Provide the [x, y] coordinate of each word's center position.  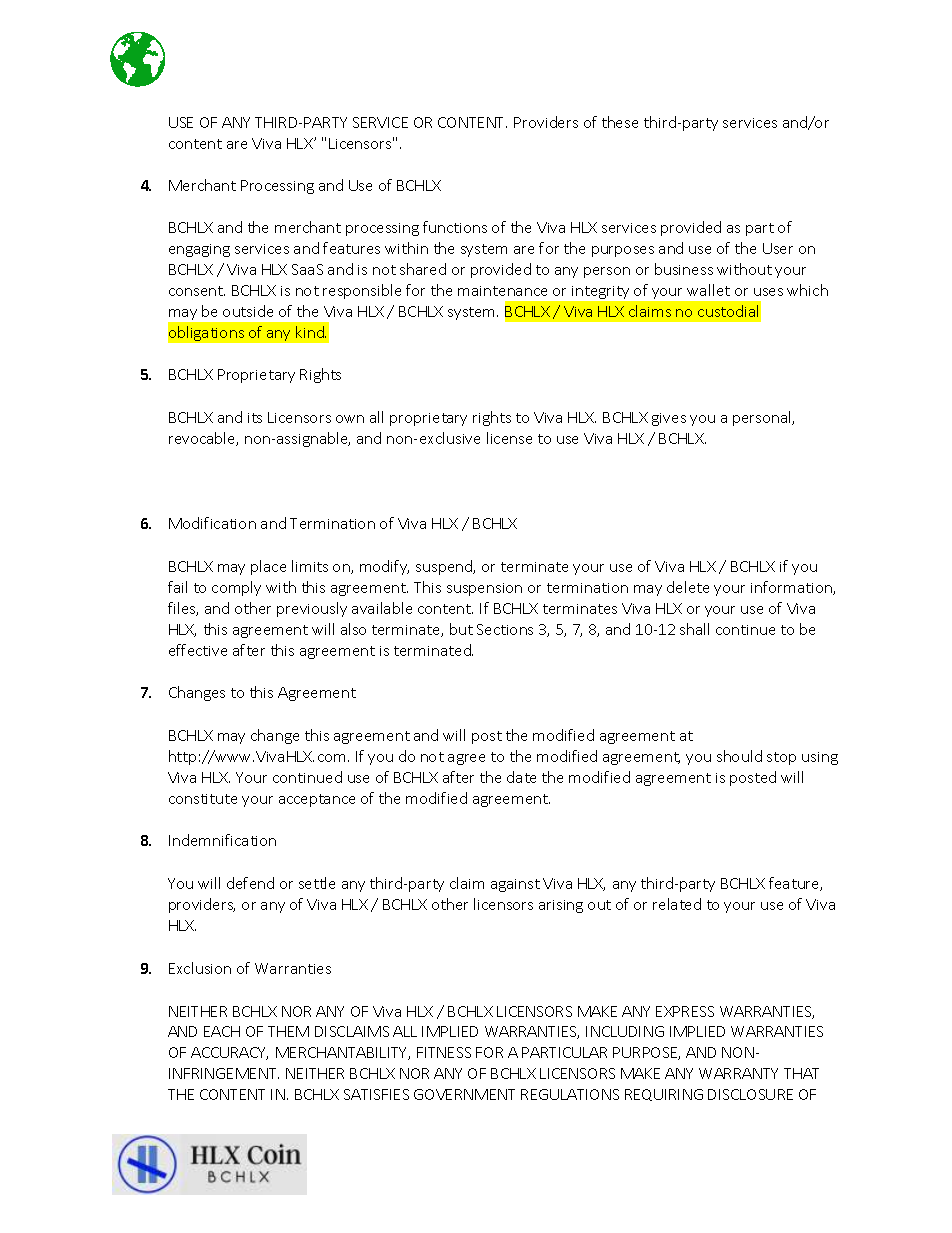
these [620, 122]
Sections [505, 629]
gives [669, 419]
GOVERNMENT [464, 1094]
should [739, 756]
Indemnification [222, 840]
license [509, 438]
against [515, 885]
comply [236, 588]
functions [455, 227]
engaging [199, 250]
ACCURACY [229, 1053]
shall [694, 629]
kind [311, 332]
